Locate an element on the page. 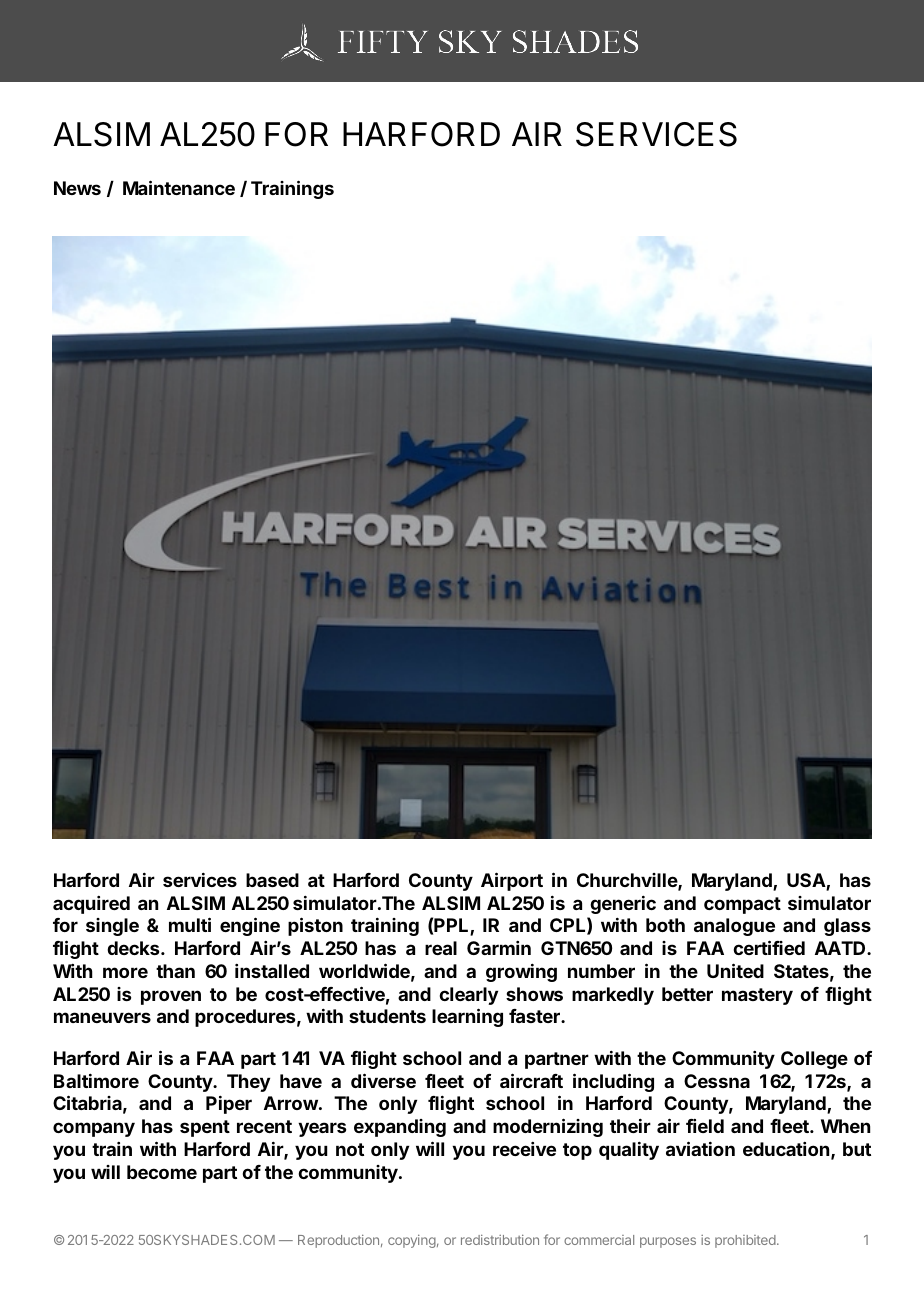  Maintenance is located at coordinates (179, 187).
